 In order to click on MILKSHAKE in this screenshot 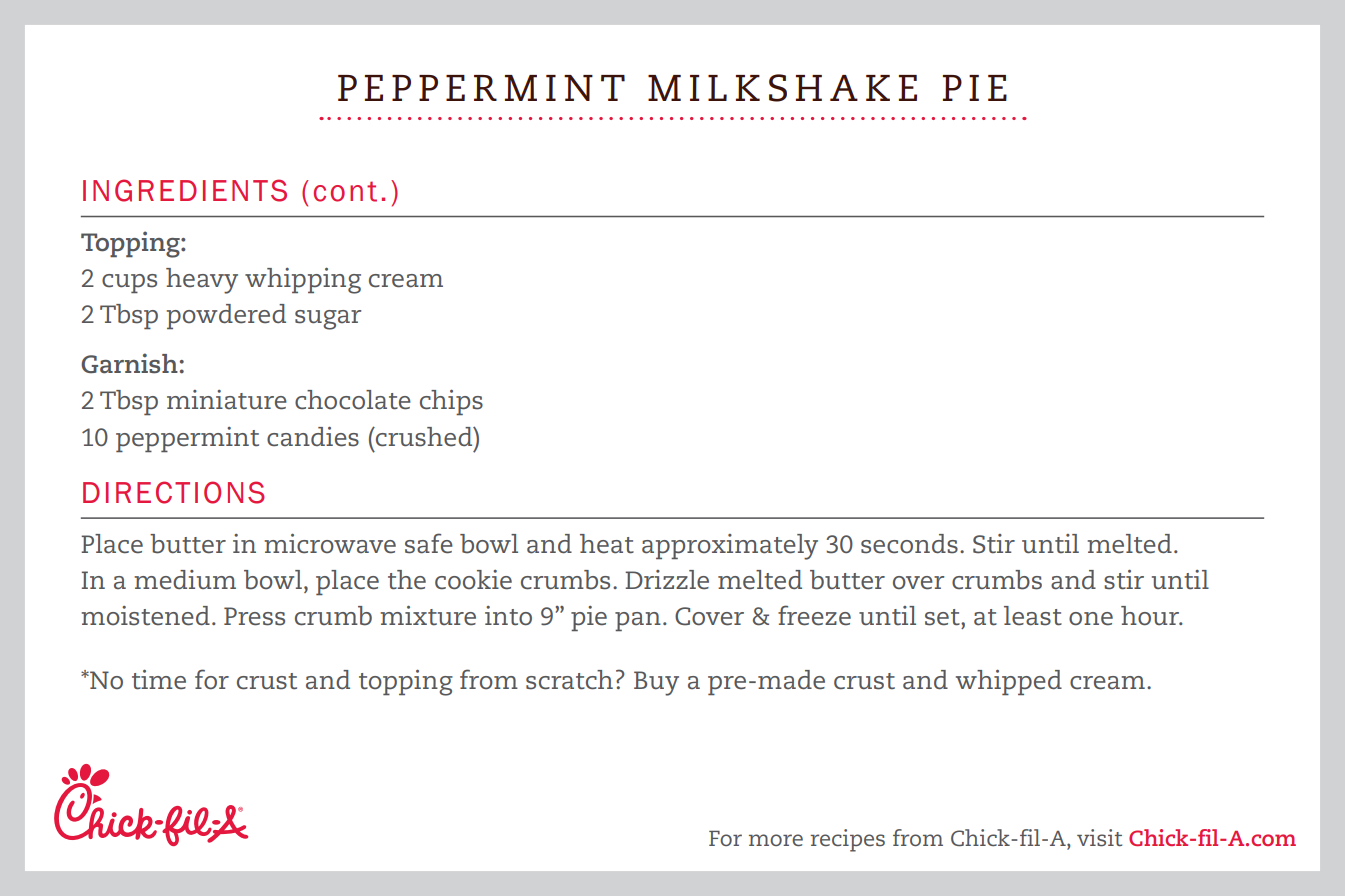, I will do `click(782, 88)`.
